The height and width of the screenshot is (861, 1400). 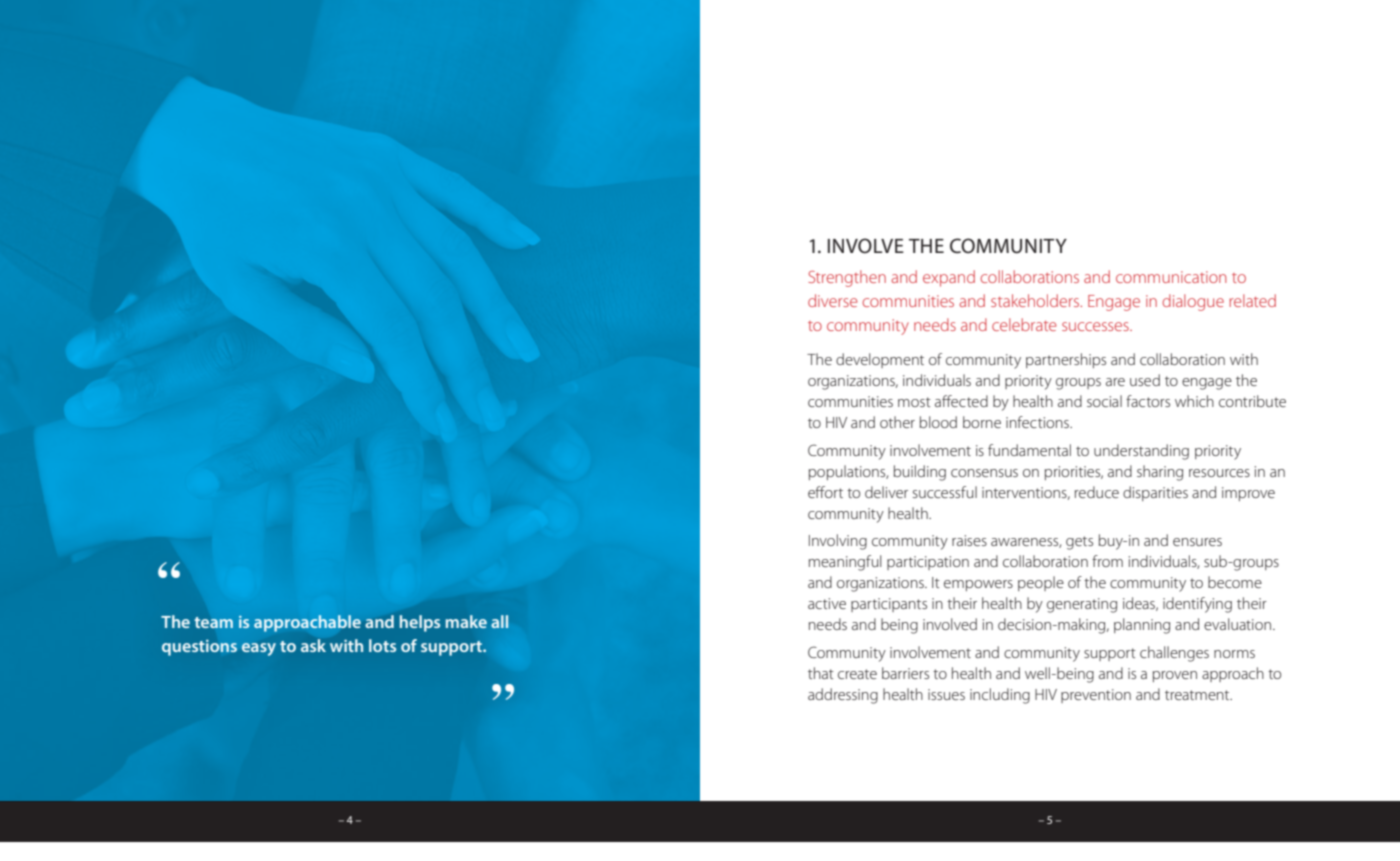 What do you see at coordinates (886, 492) in the screenshot?
I see `deliver` at bounding box center [886, 492].
